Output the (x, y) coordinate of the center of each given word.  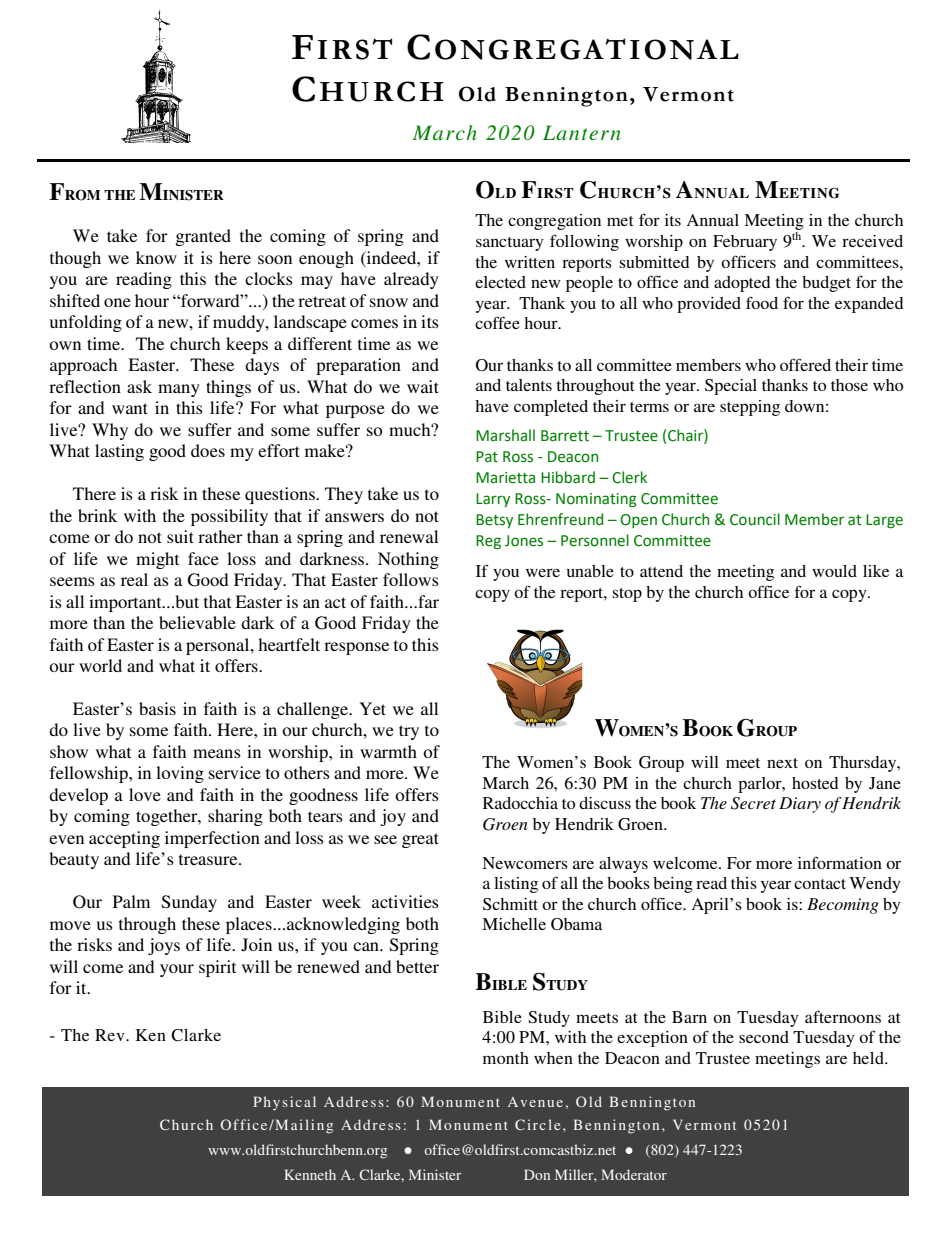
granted (203, 237)
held (869, 1058)
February (745, 243)
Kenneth (310, 1174)
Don (537, 1174)
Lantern (581, 132)
